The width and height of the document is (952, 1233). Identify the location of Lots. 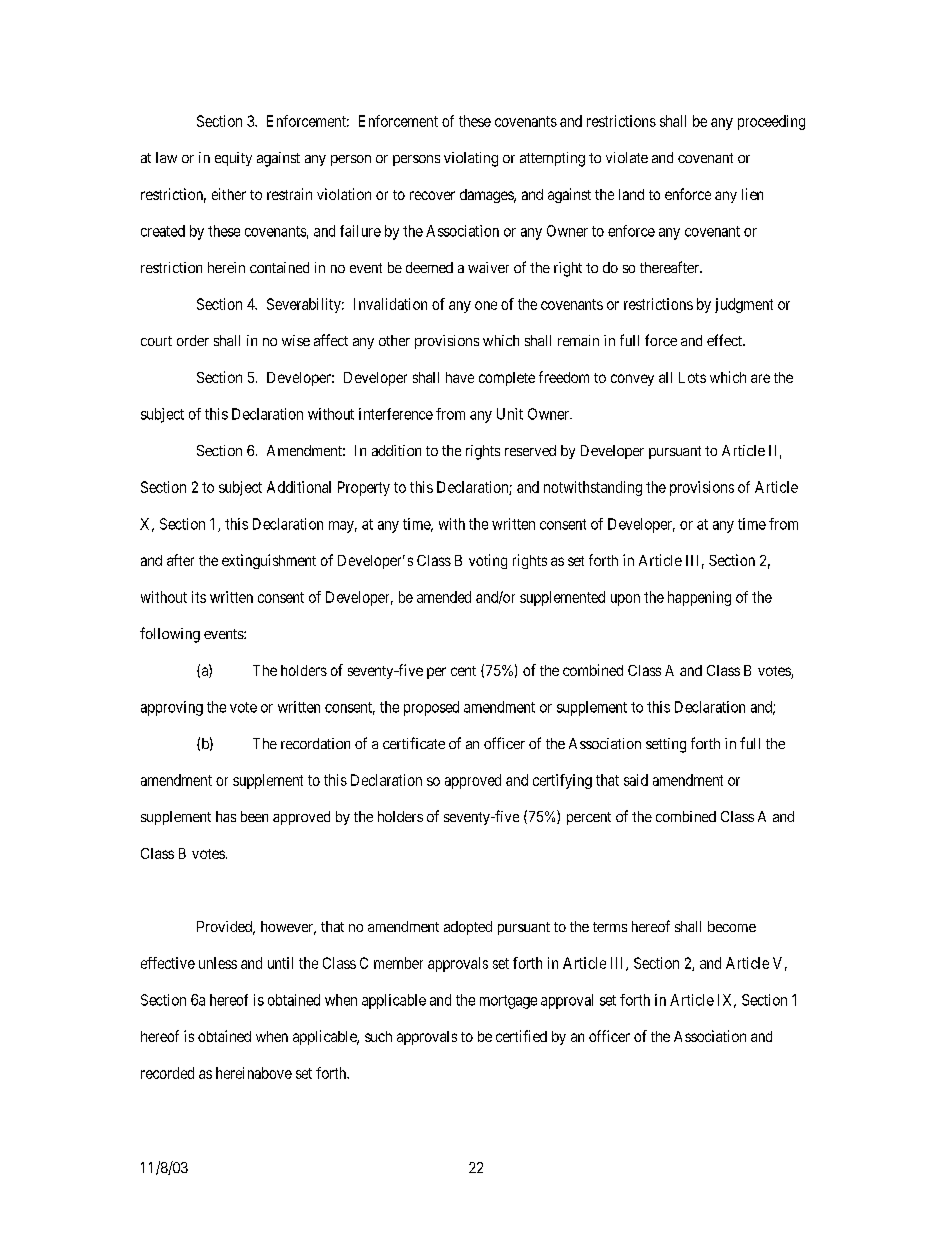
(692, 377).
